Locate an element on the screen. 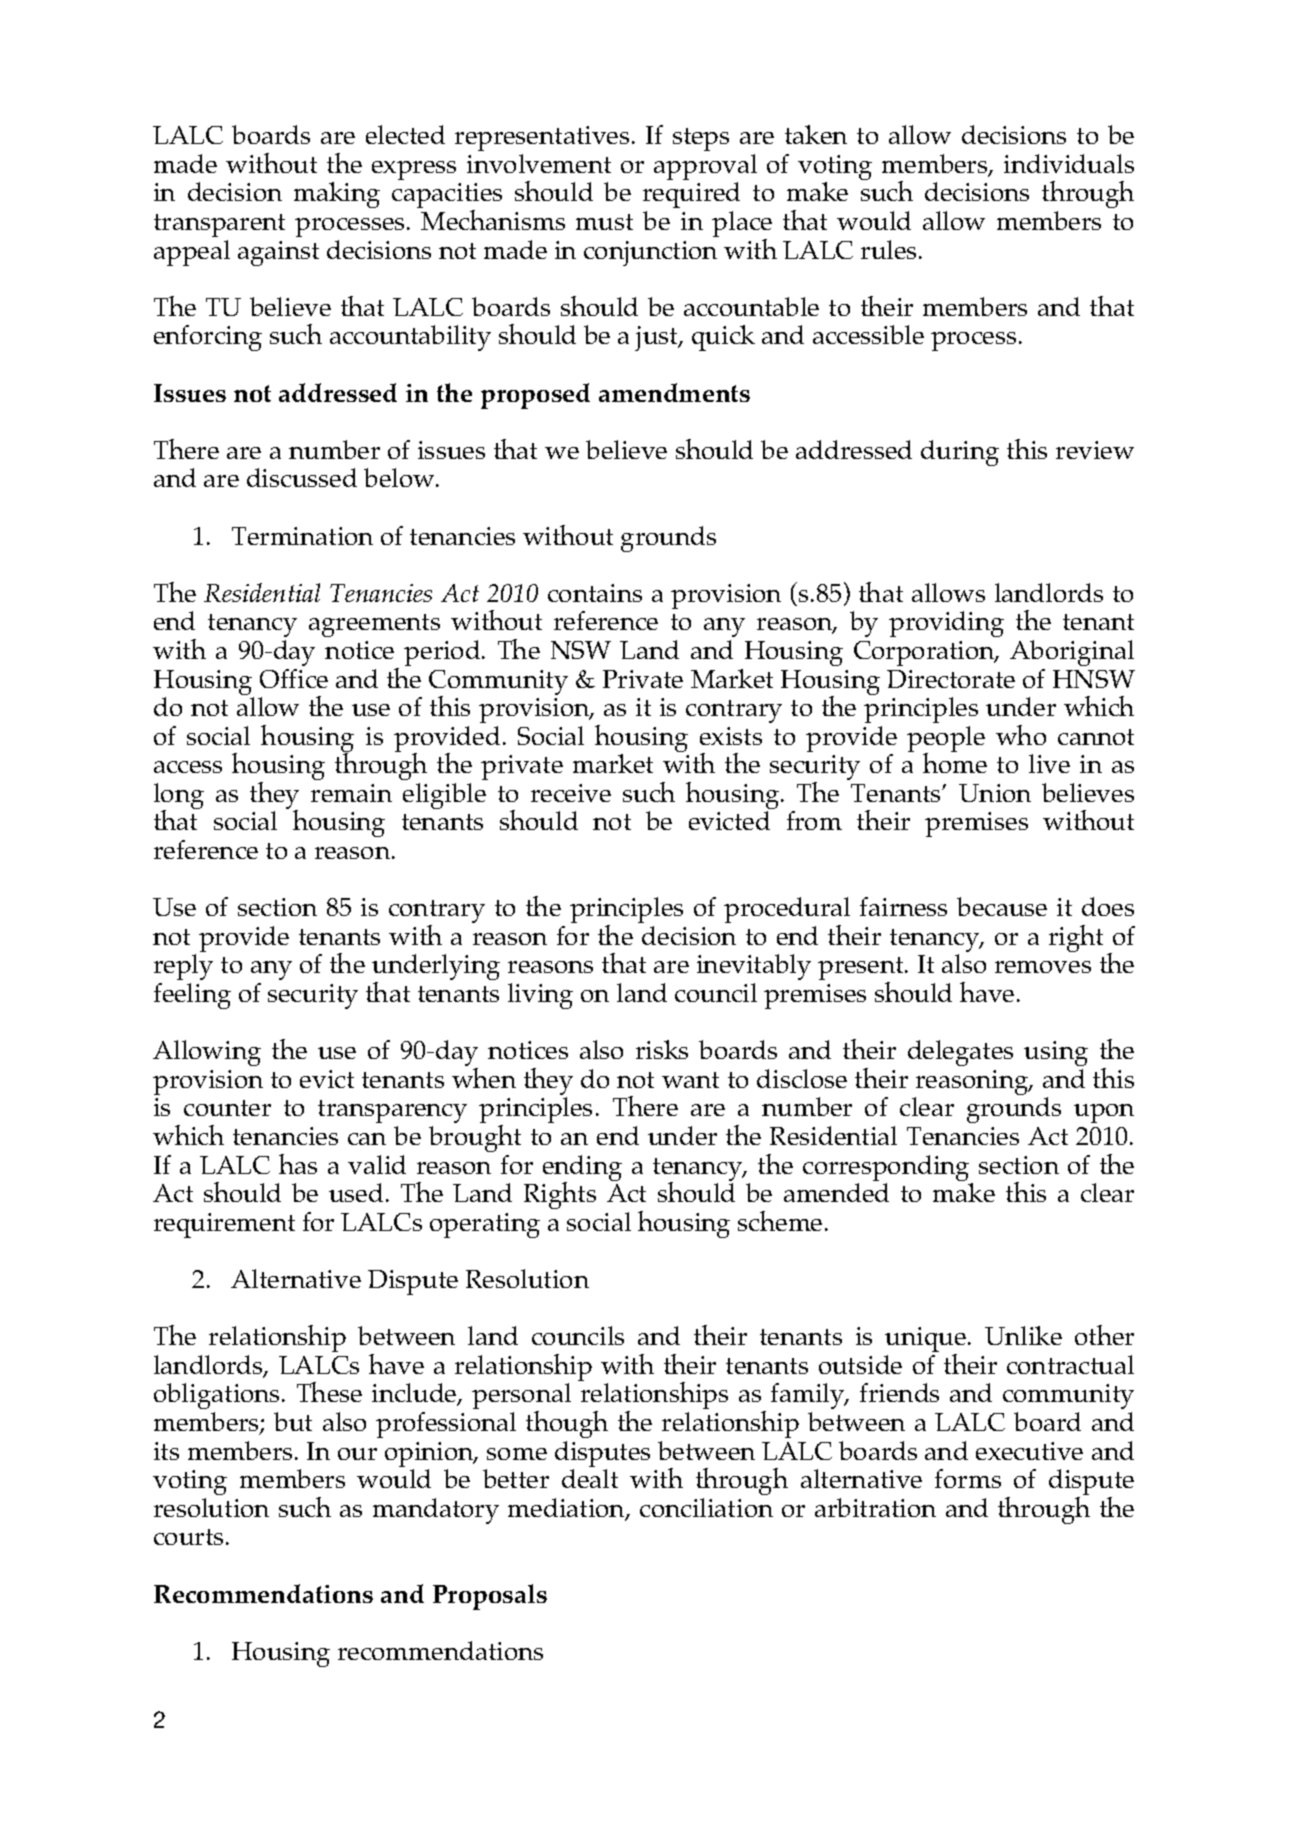  mediation is located at coordinates (567, 1509).
